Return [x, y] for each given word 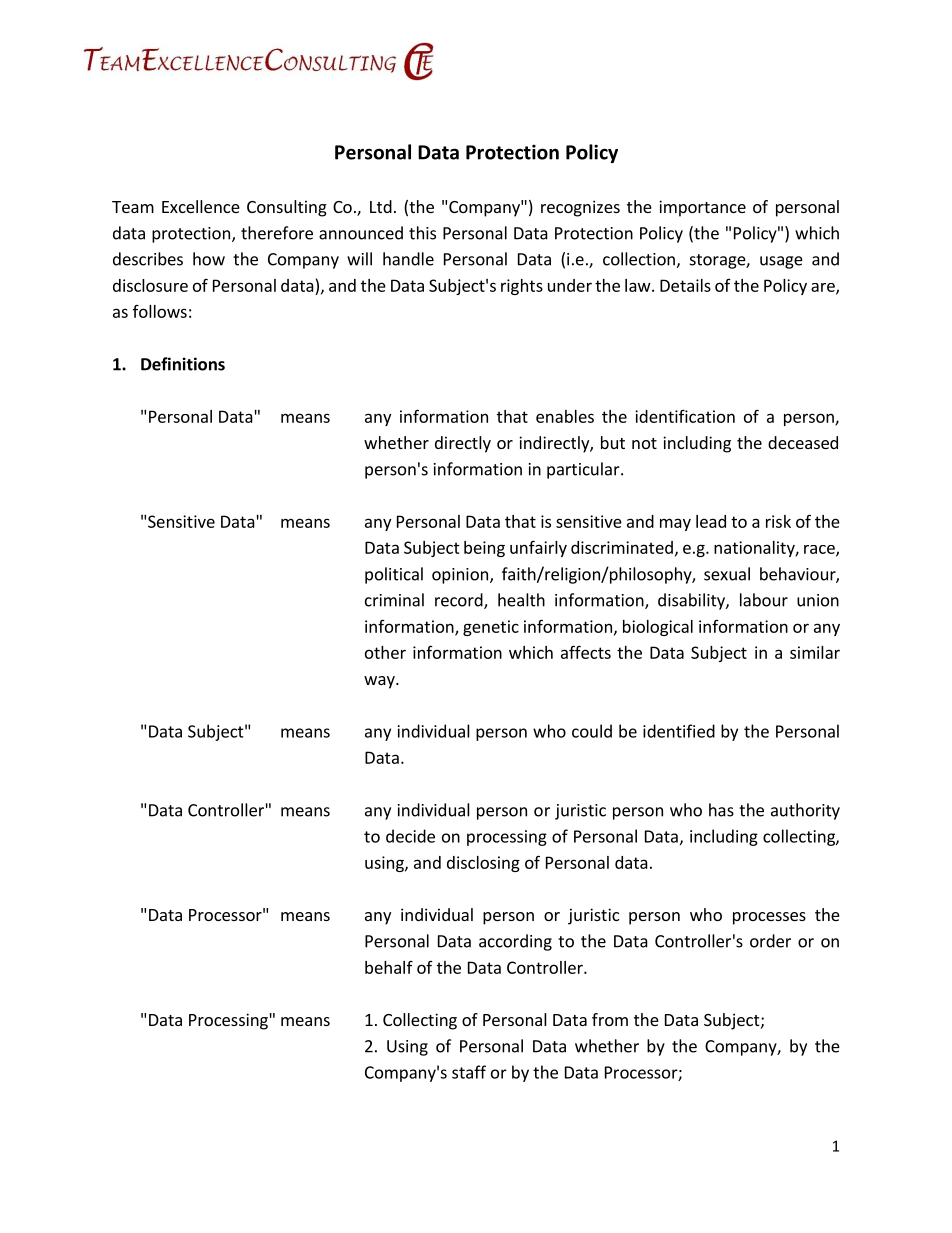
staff [469, 1072]
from [610, 1019]
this [422, 233]
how [209, 259]
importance [702, 208]
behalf [389, 967]
